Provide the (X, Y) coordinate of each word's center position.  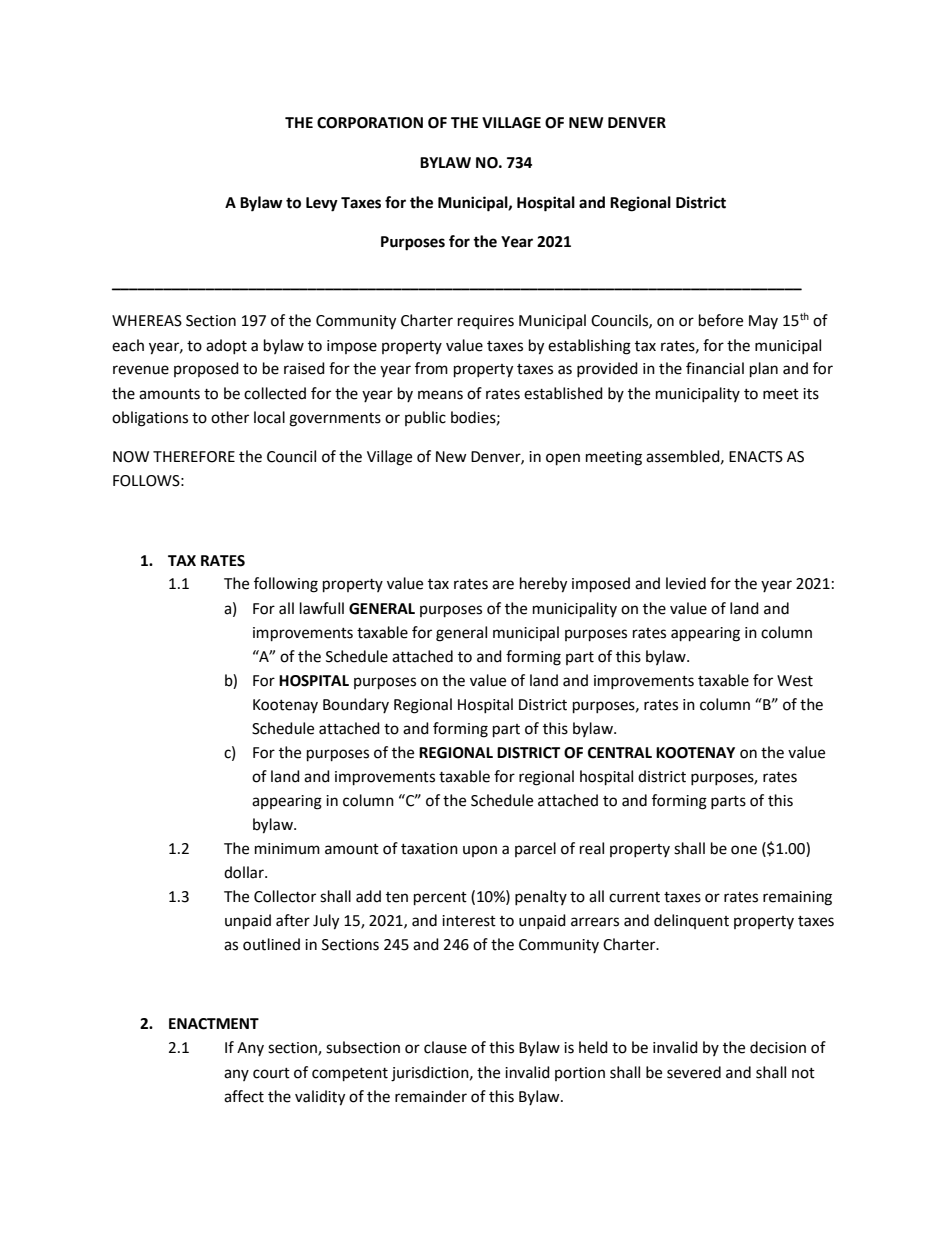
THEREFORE (194, 457)
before (721, 320)
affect (244, 1096)
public (425, 418)
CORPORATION (370, 123)
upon (480, 851)
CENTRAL (620, 753)
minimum (287, 849)
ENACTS (756, 457)
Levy (322, 204)
